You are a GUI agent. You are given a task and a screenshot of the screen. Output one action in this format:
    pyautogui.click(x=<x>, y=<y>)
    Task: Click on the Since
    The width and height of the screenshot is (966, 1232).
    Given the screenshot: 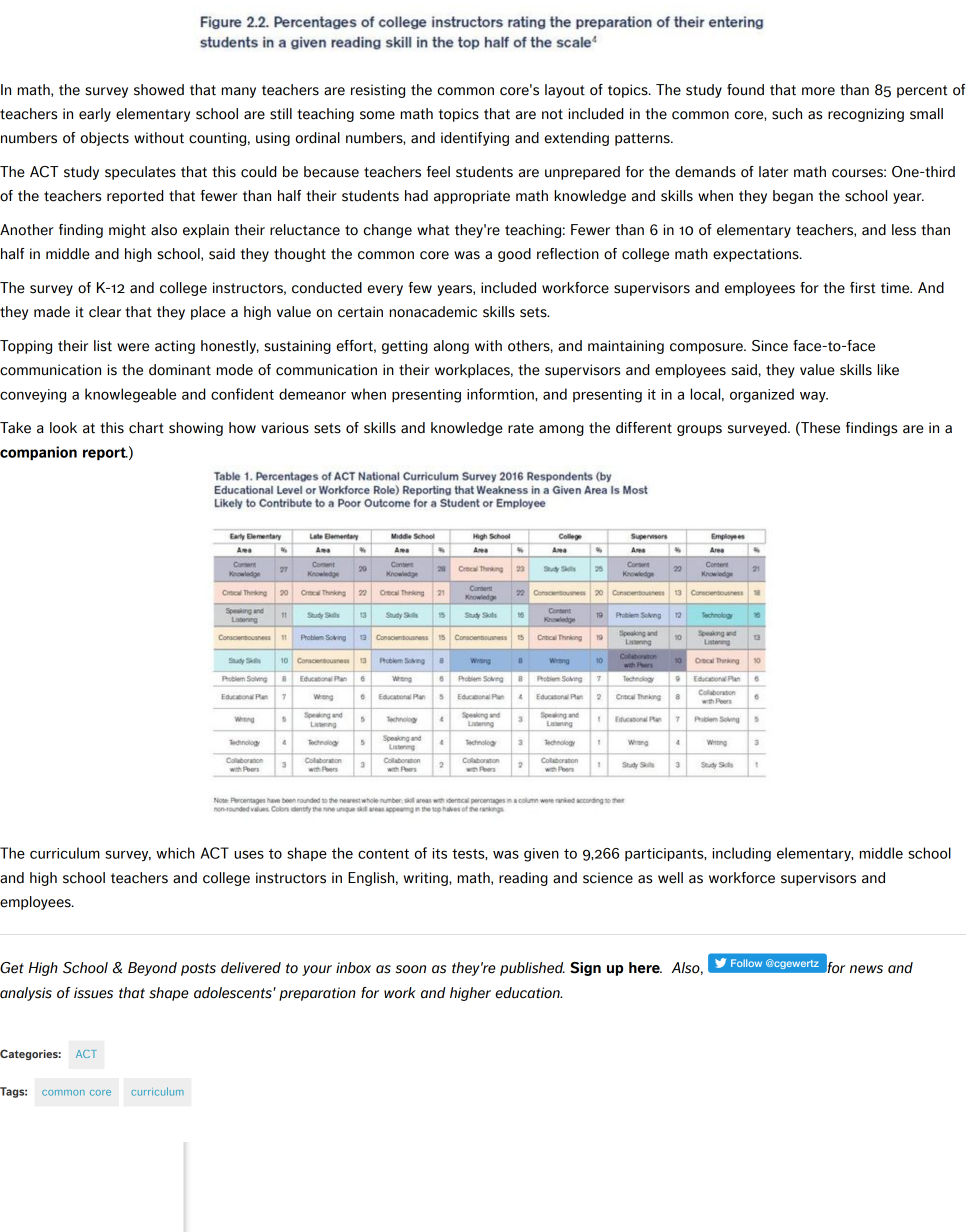 What is the action you would take?
    pyautogui.click(x=770, y=346)
